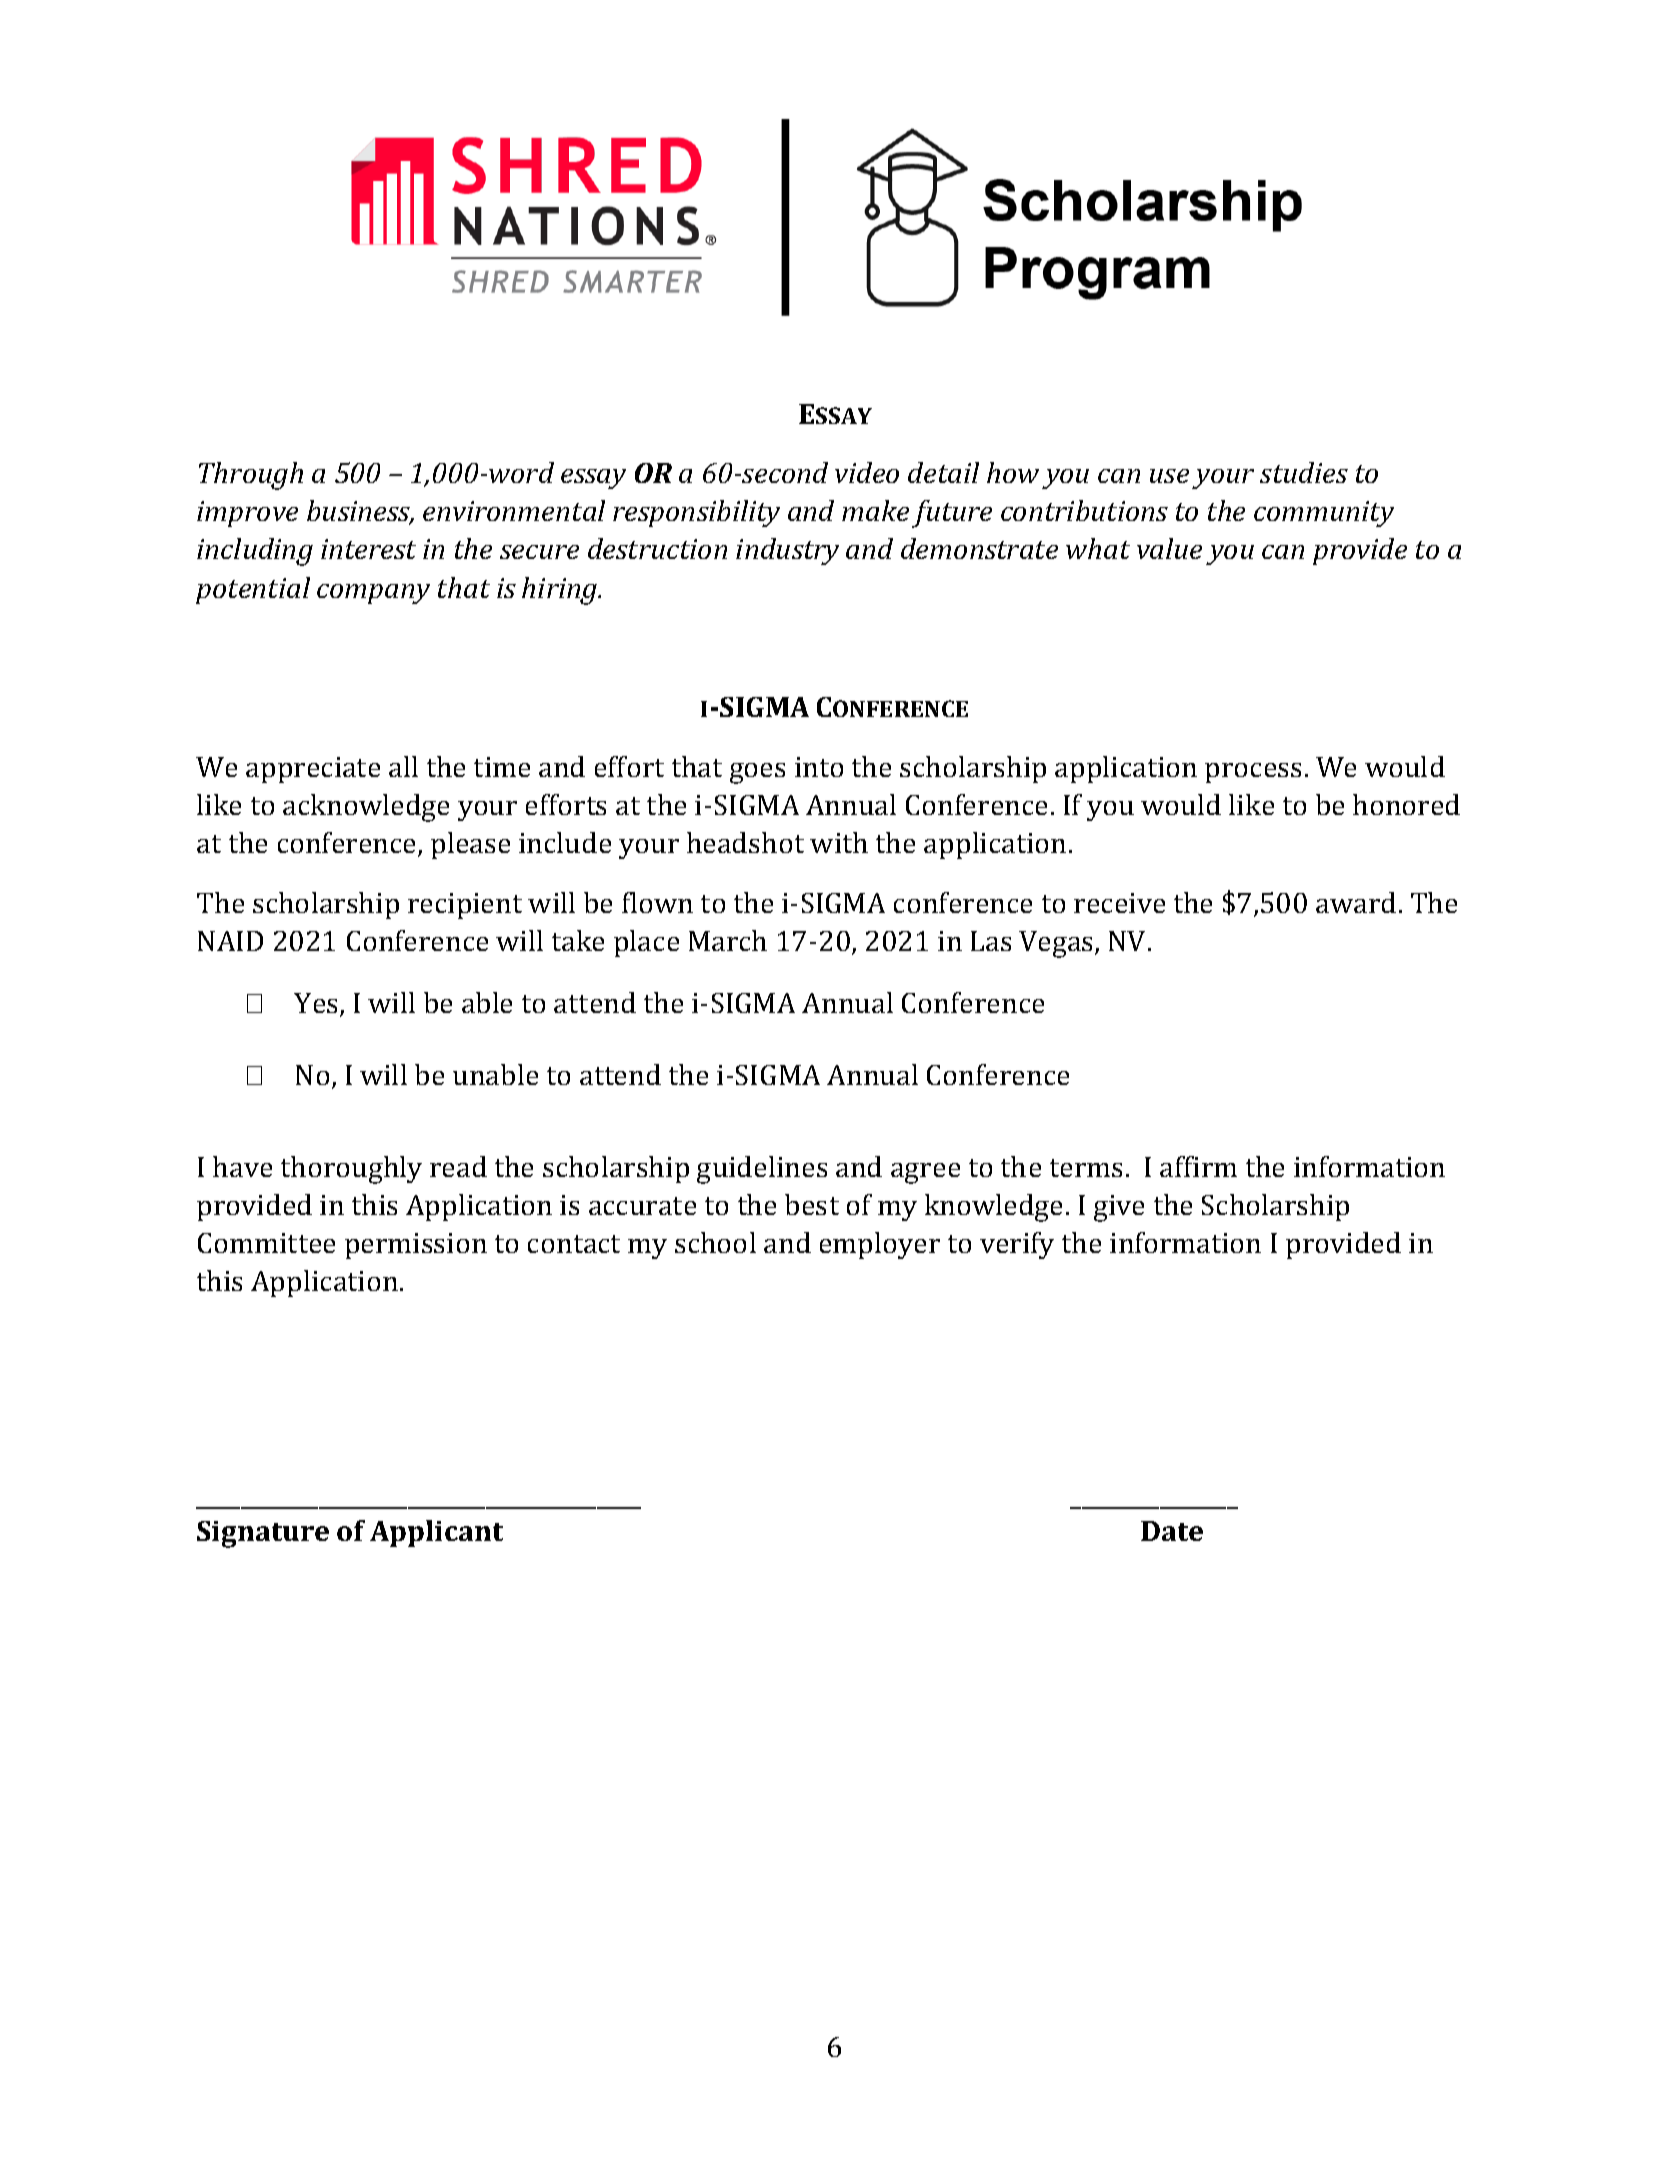 Image resolution: width=1670 pixels, height=2162 pixels. I want to click on all, so click(403, 766).
